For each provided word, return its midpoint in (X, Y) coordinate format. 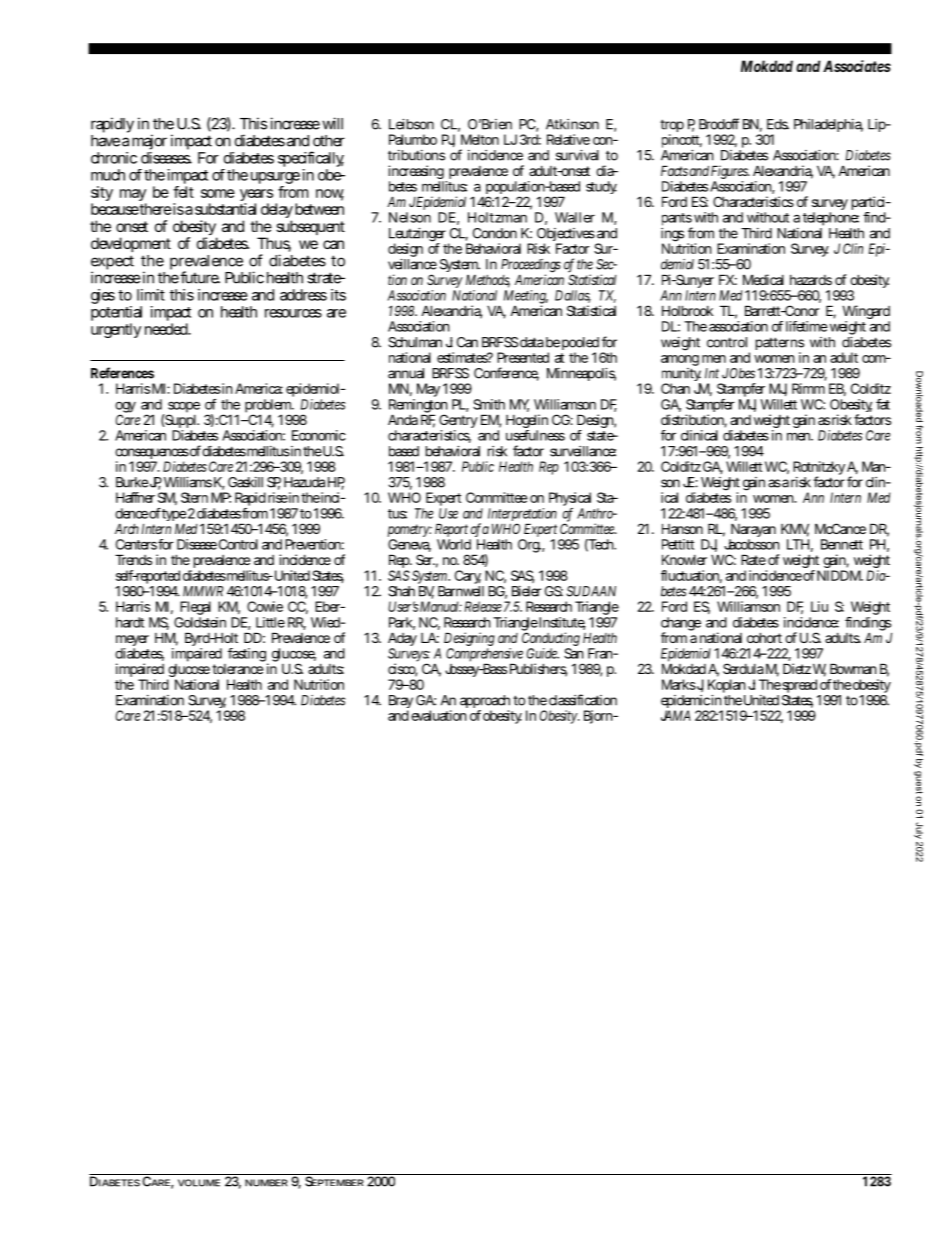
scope (184, 408)
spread (801, 687)
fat (883, 404)
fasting (248, 656)
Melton (480, 139)
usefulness (535, 435)
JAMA (676, 715)
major (149, 143)
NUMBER (266, 1183)
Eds (778, 124)
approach (485, 703)
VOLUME (199, 1183)
